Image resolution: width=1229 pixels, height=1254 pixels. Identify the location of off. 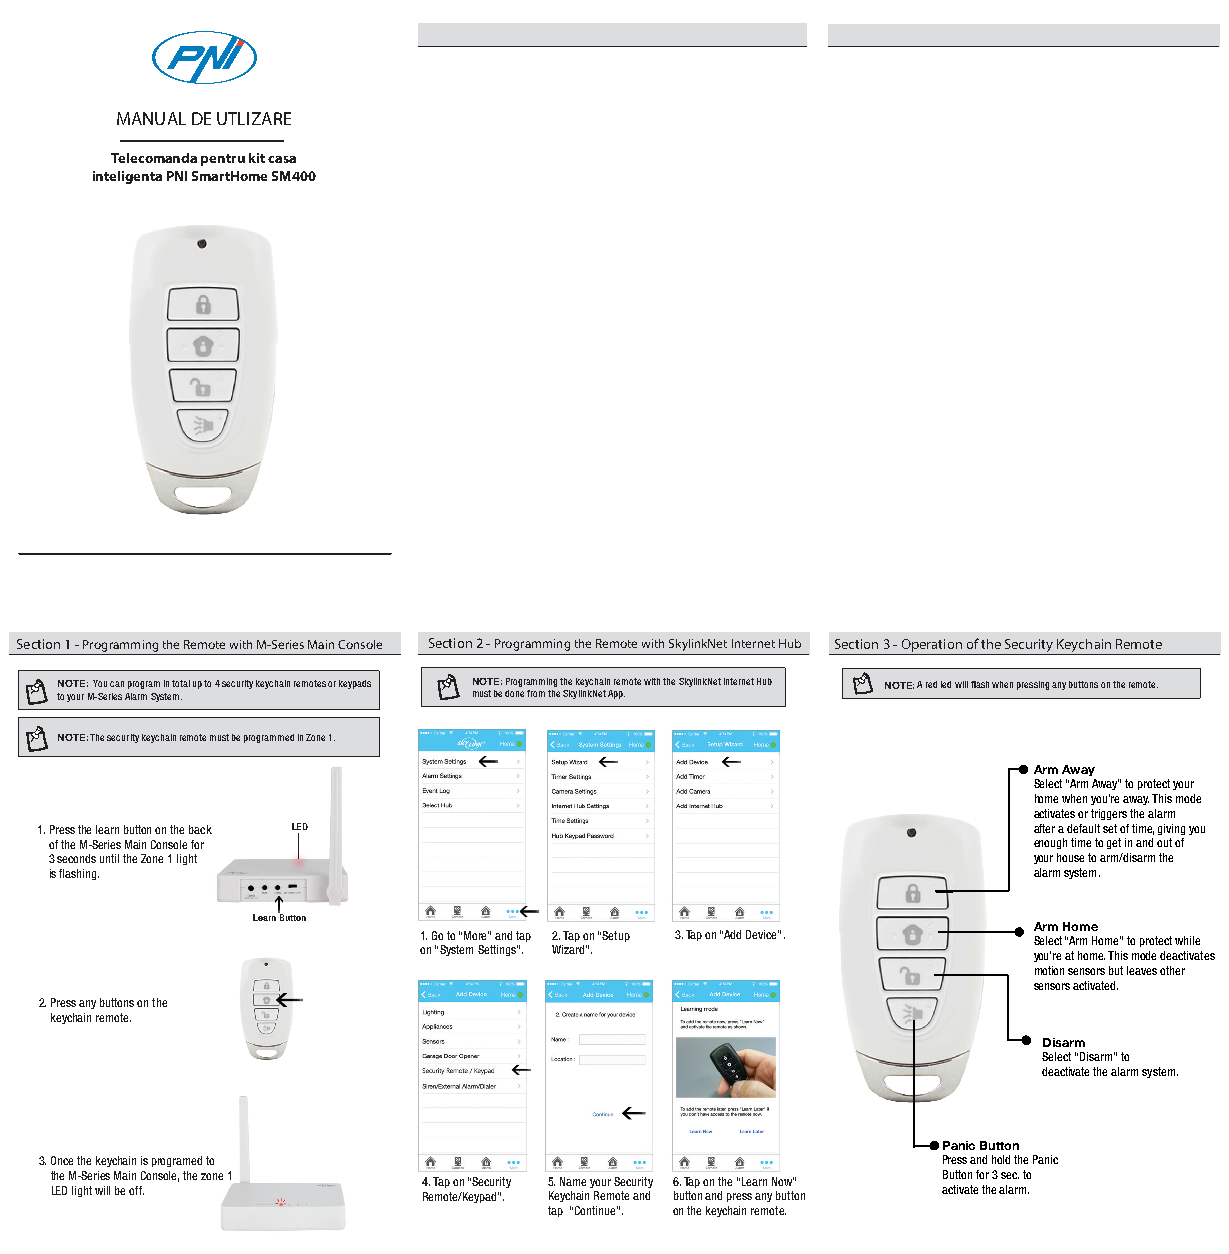
(136, 1190).
